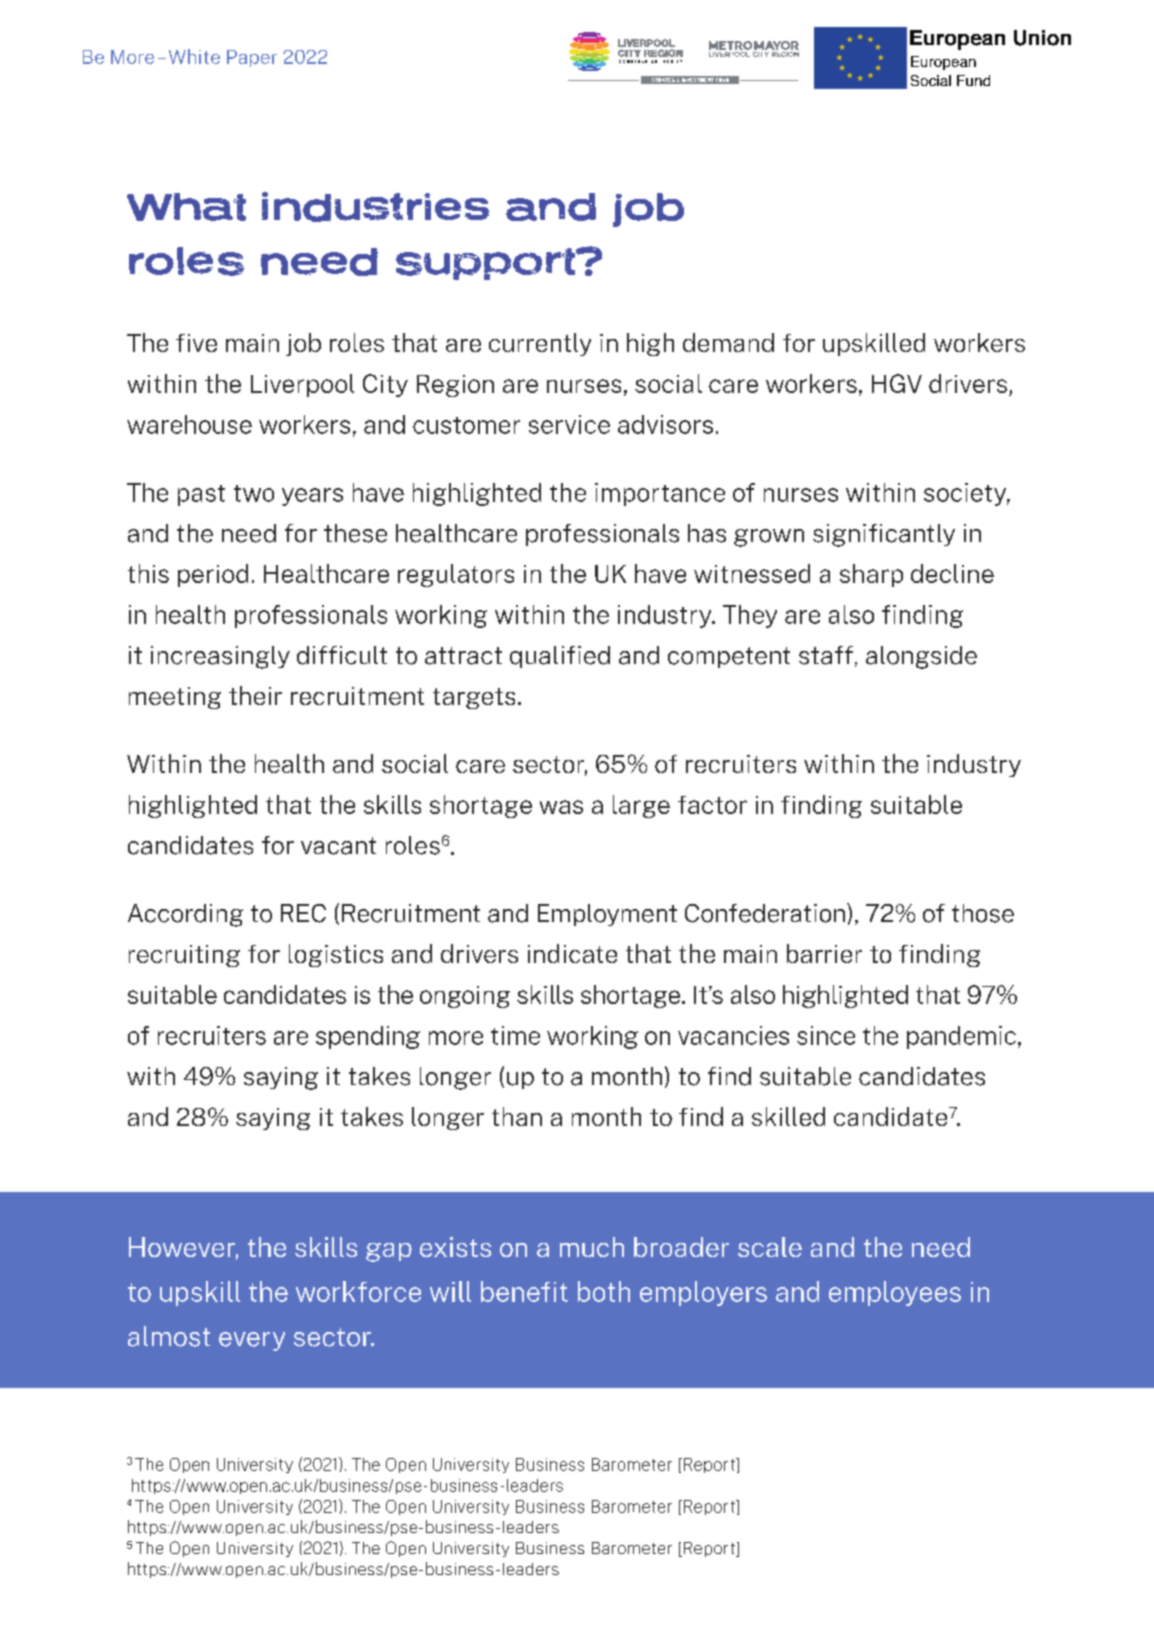 The image size is (1154, 1633). What do you see at coordinates (660, 494) in the document?
I see `importance` at bounding box center [660, 494].
